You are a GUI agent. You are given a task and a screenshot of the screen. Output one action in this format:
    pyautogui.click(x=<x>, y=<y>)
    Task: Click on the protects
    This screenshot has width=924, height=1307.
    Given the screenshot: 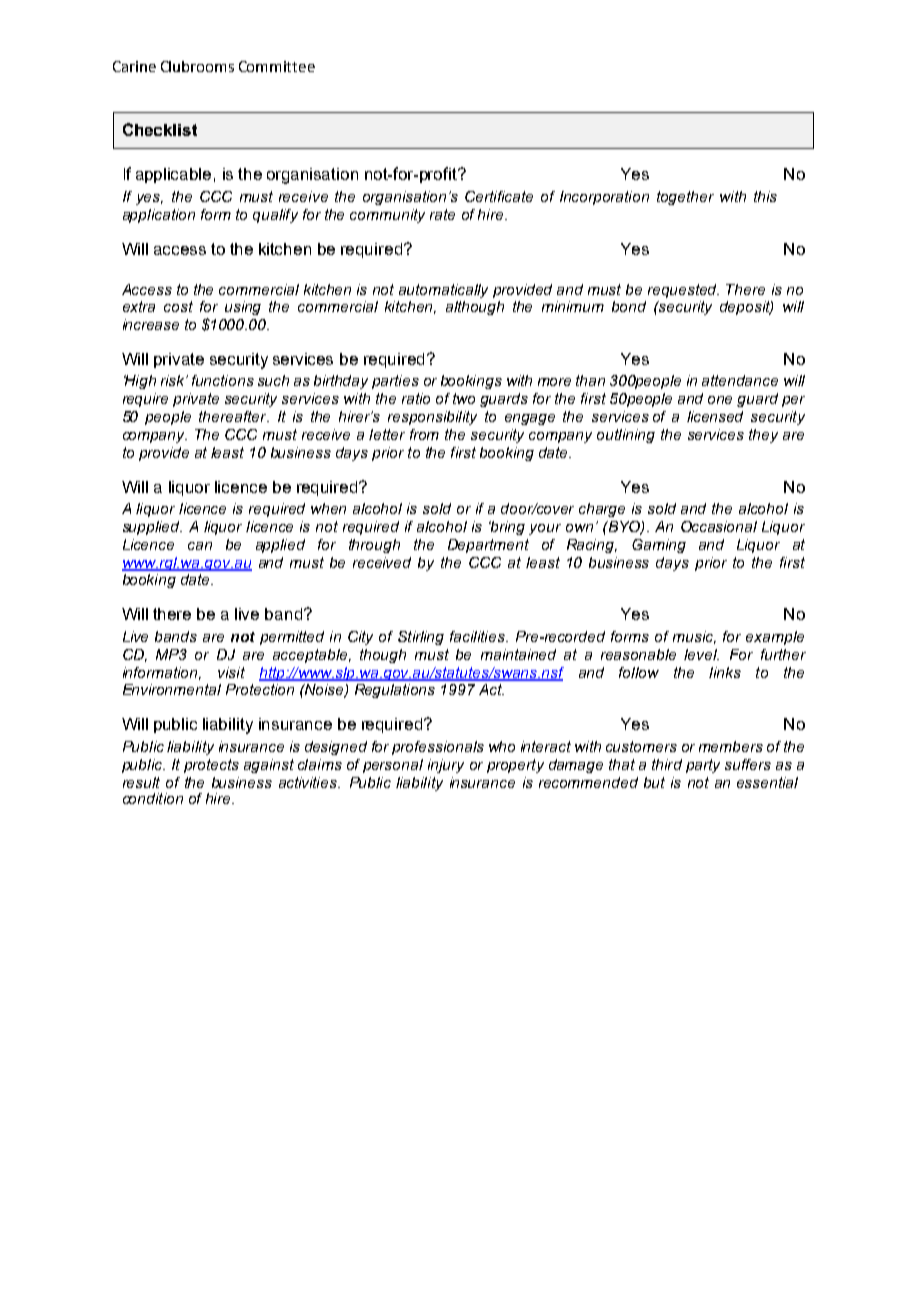 What is the action you would take?
    pyautogui.click(x=211, y=766)
